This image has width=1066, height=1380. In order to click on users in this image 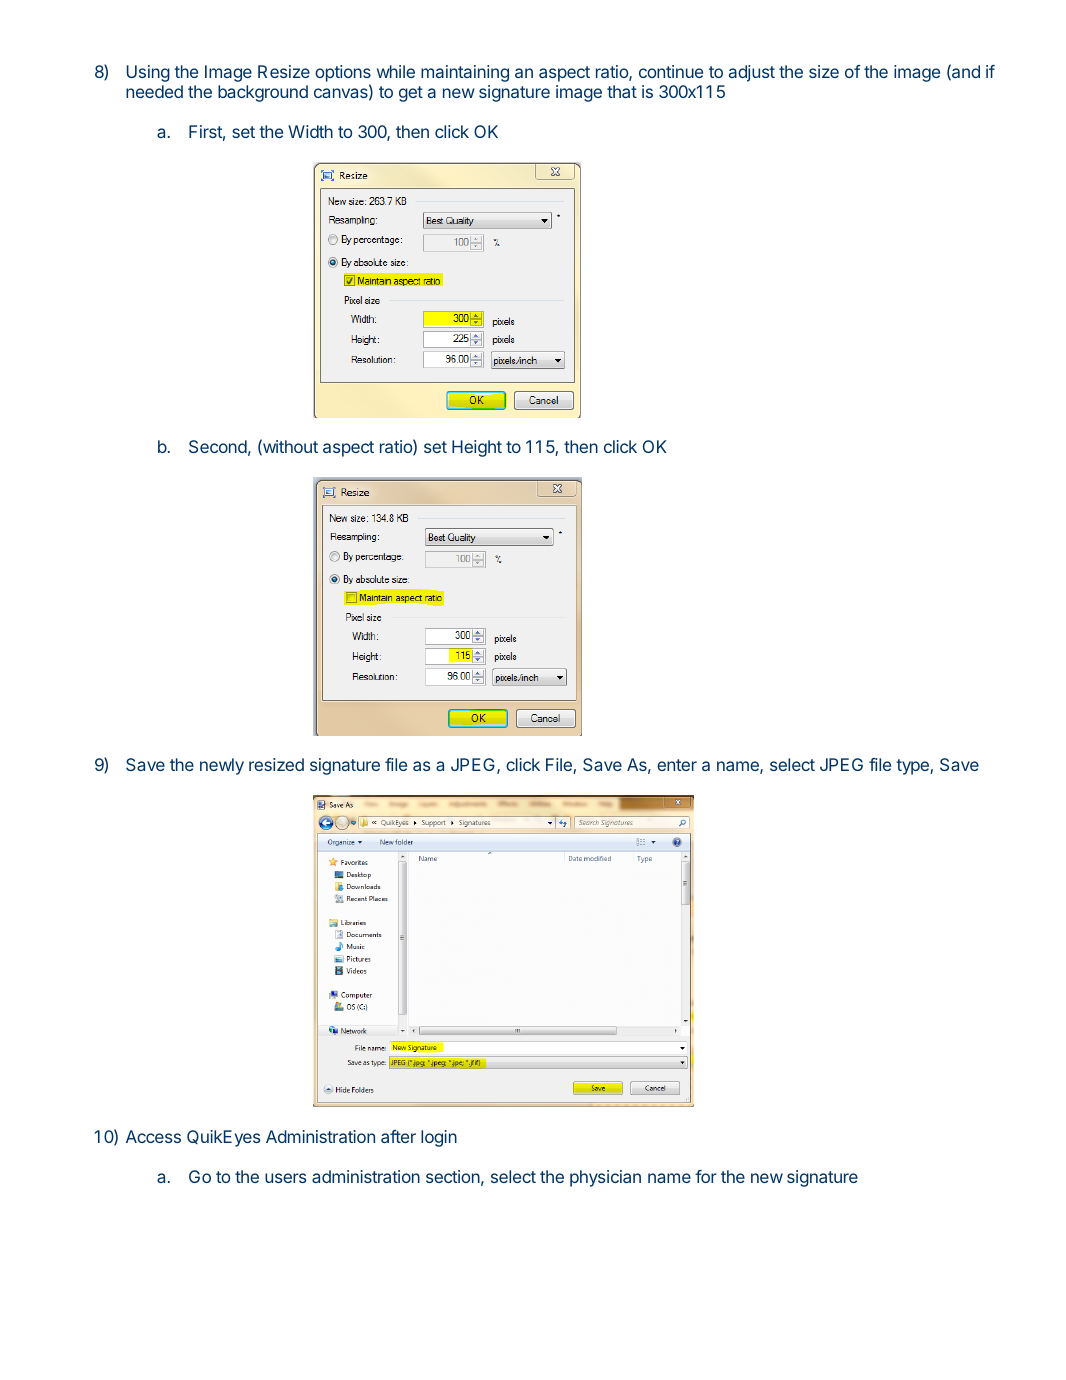, I will do `click(285, 1178)`.
